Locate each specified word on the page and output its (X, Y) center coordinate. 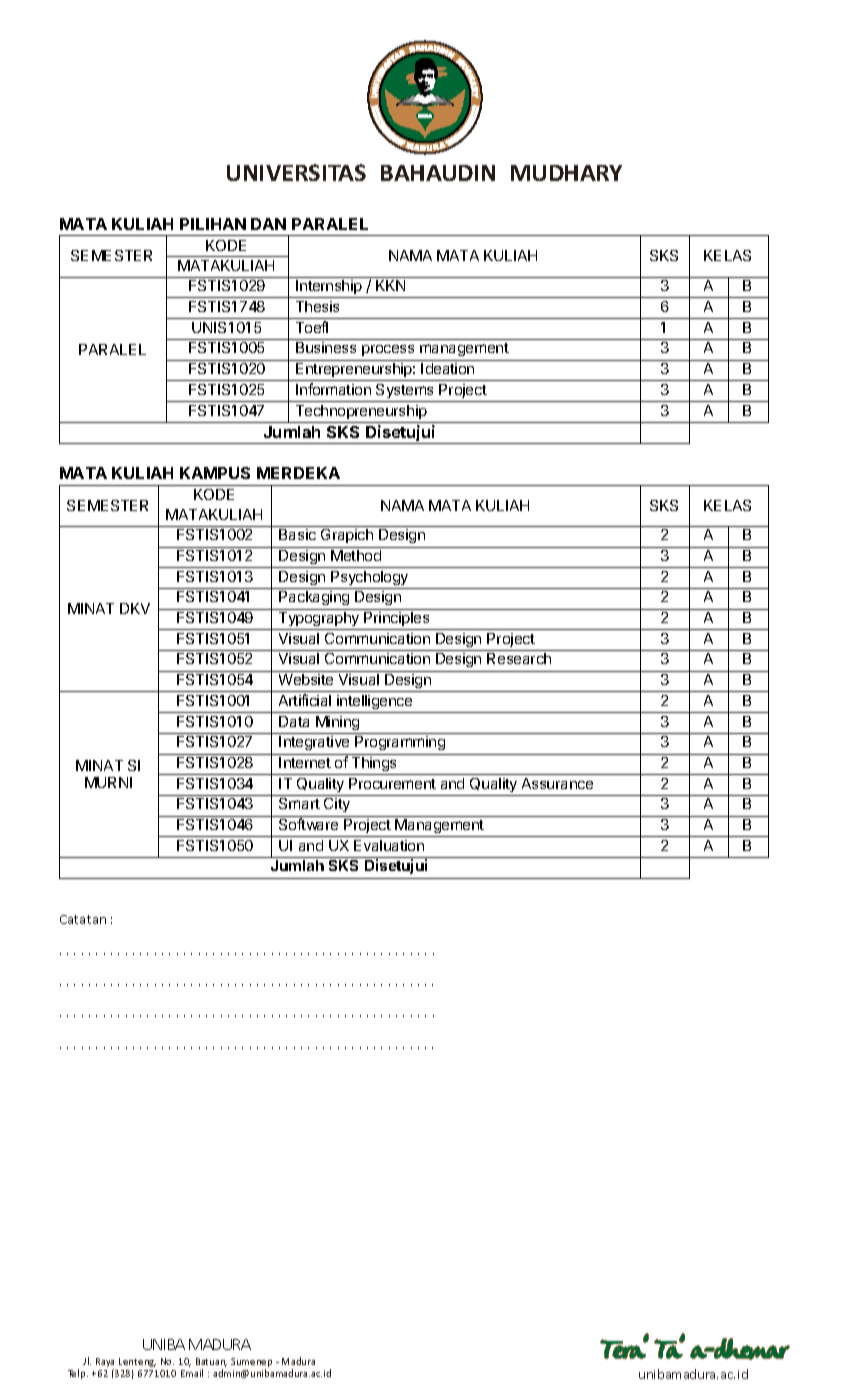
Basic (297, 534)
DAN (268, 224)
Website (306, 679)
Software (308, 824)
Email (192, 1373)
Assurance (557, 783)
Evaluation (389, 845)
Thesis (317, 306)
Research (519, 658)
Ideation (447, 368)
